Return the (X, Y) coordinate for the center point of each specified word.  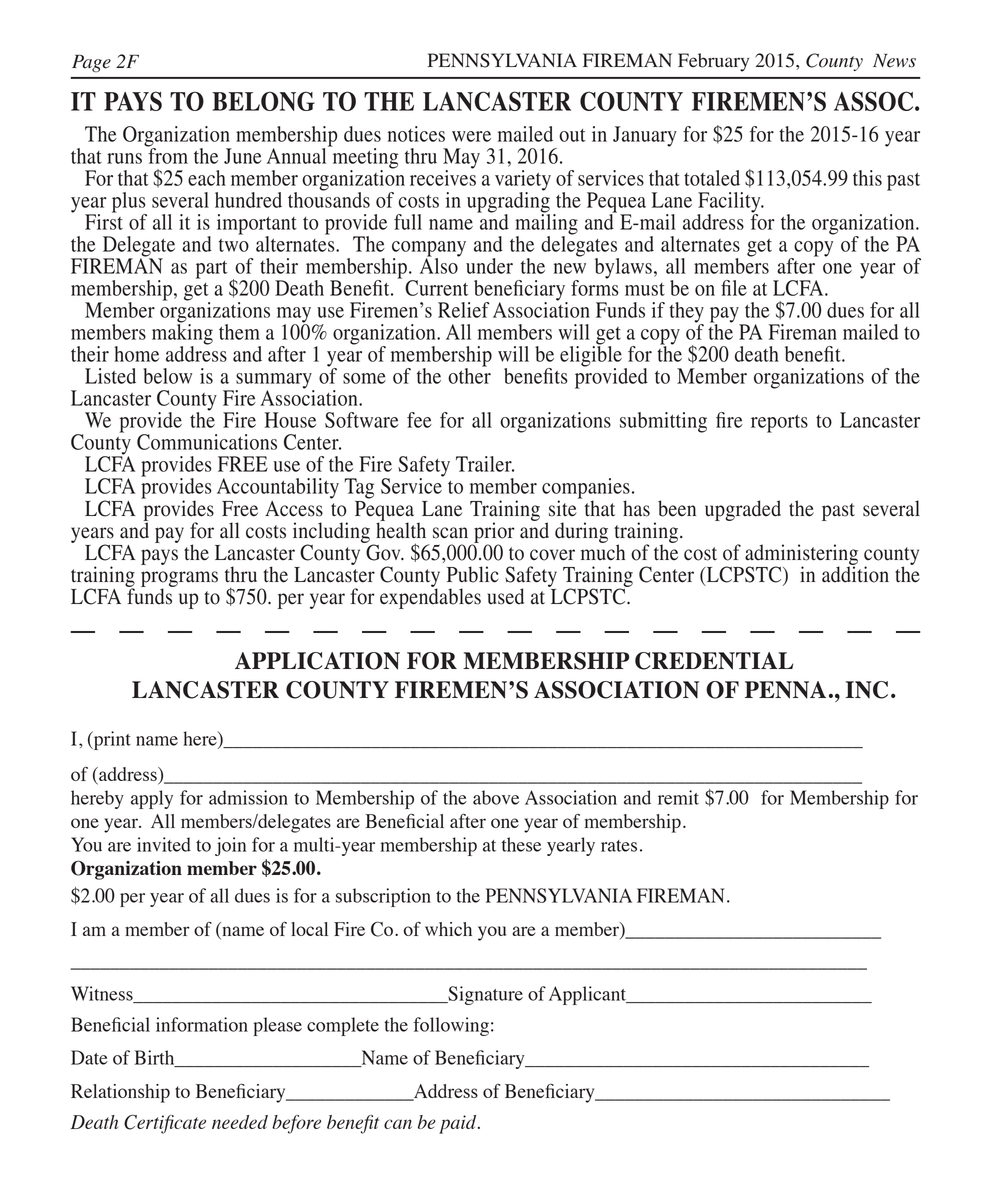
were (471, 136)
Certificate (165, 1124)
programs (179, 580)
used (506, 596)
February (713, 62)
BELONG (263, 101)
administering (801, 555)
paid (459, 1124)
